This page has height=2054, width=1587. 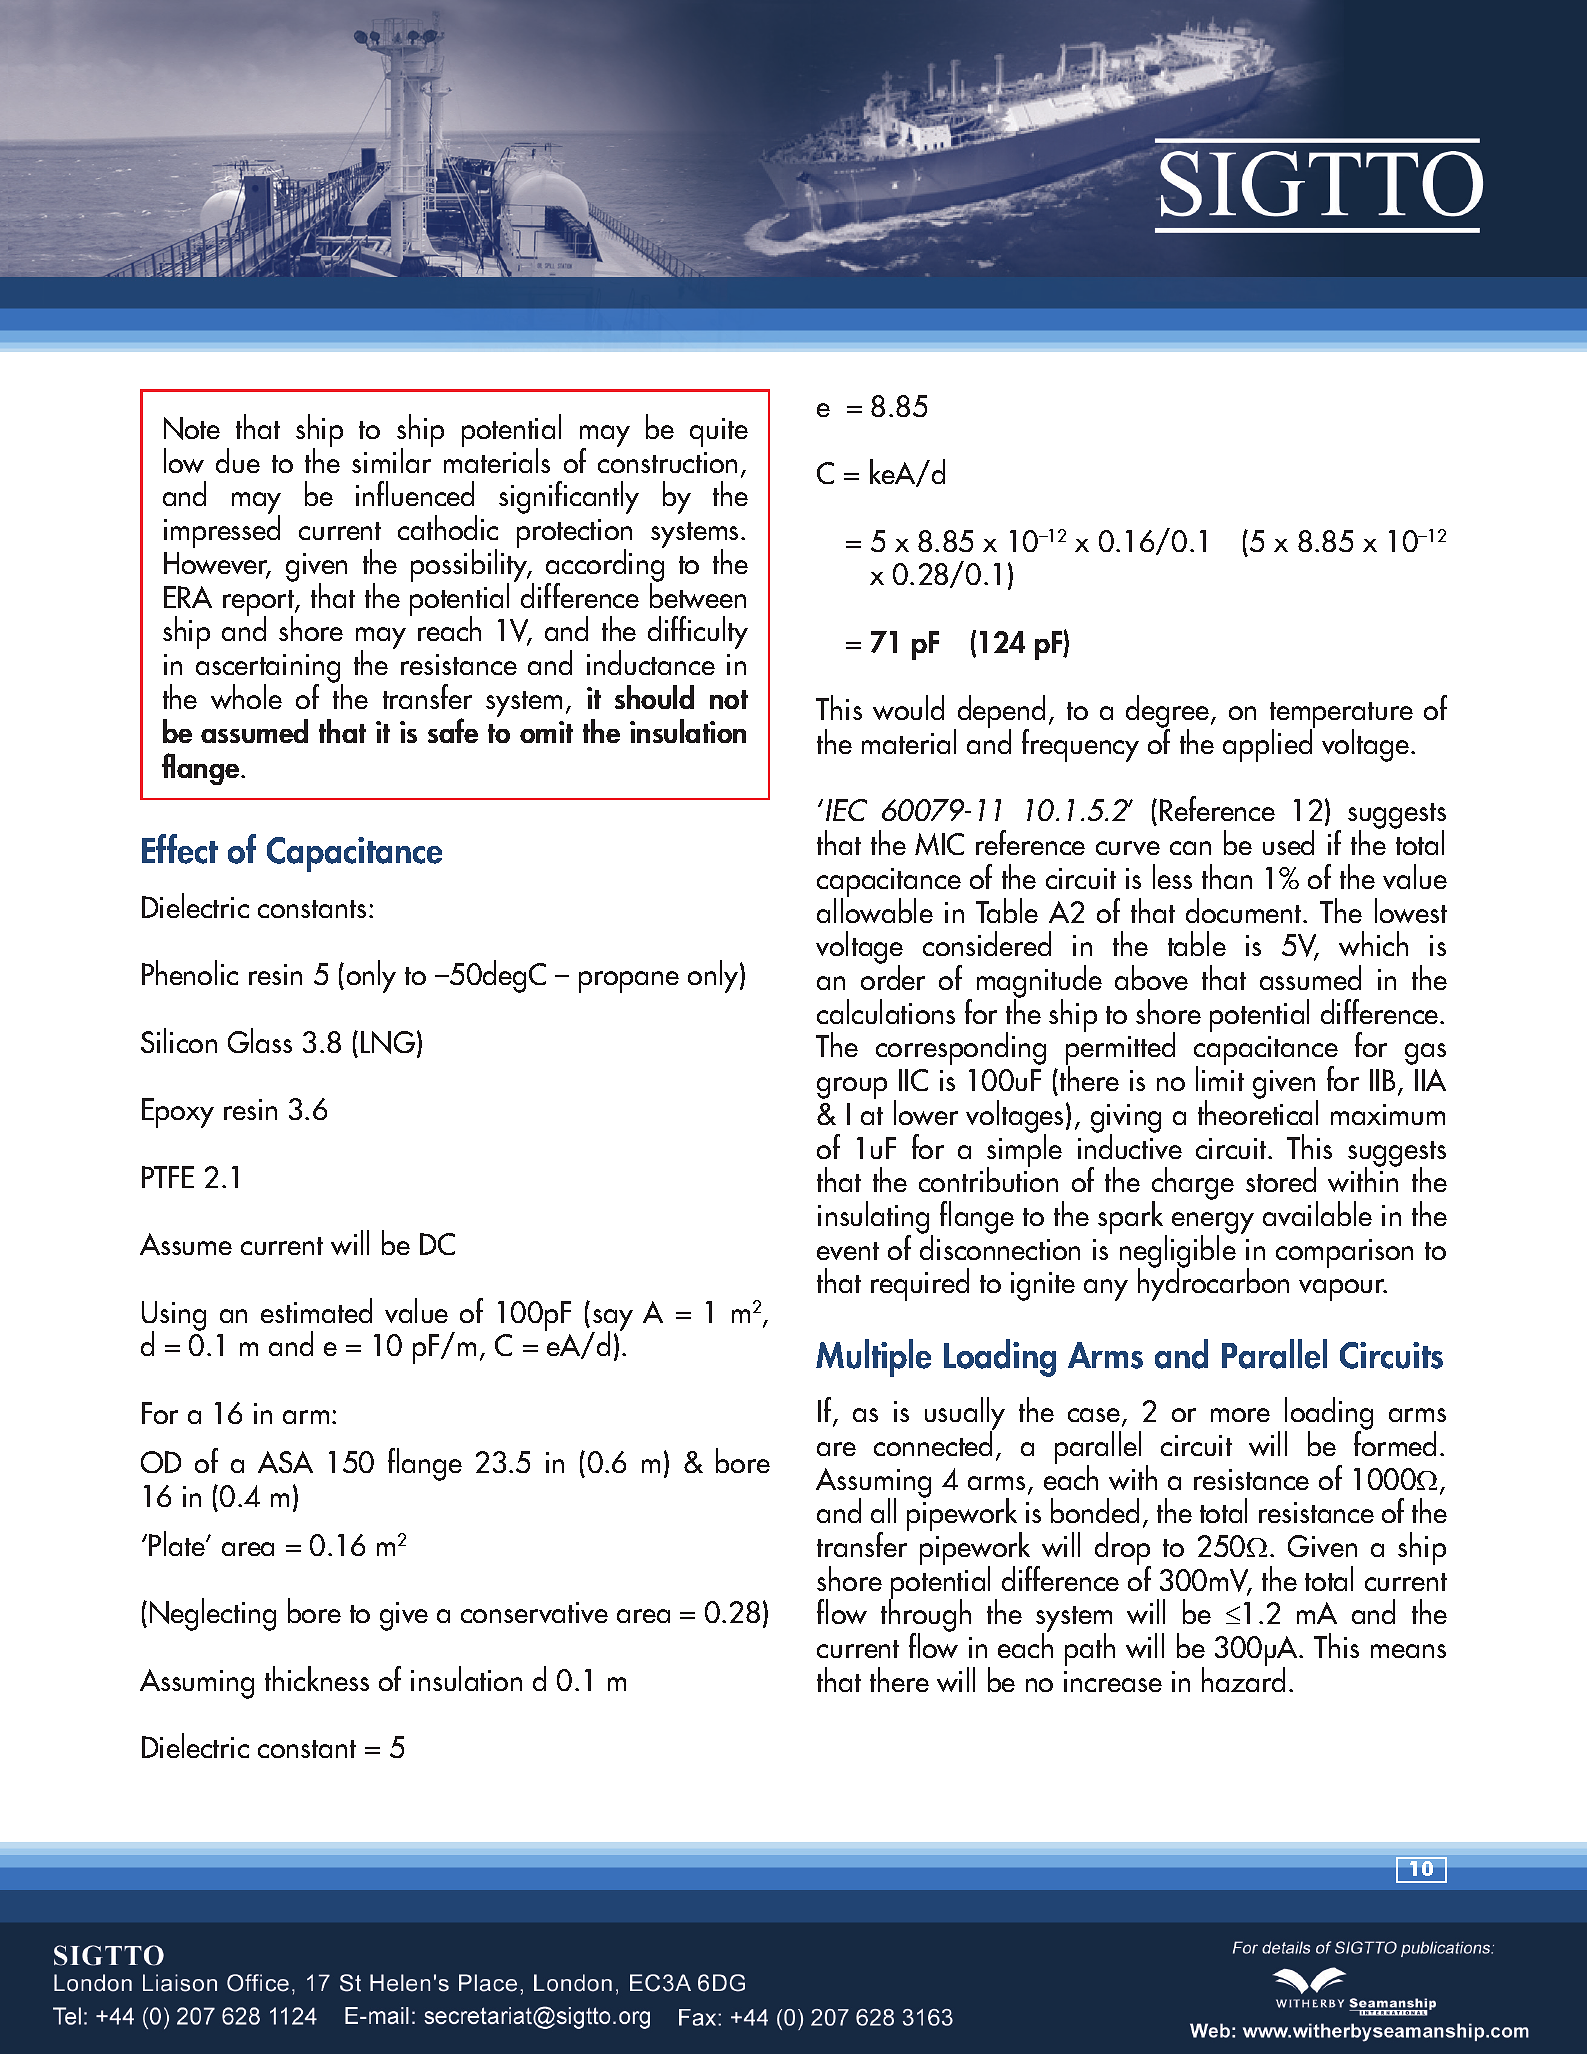 What do you see at coordinates (852, 1088) in the page?
I see `group` at bounding box center [852, 1088].
